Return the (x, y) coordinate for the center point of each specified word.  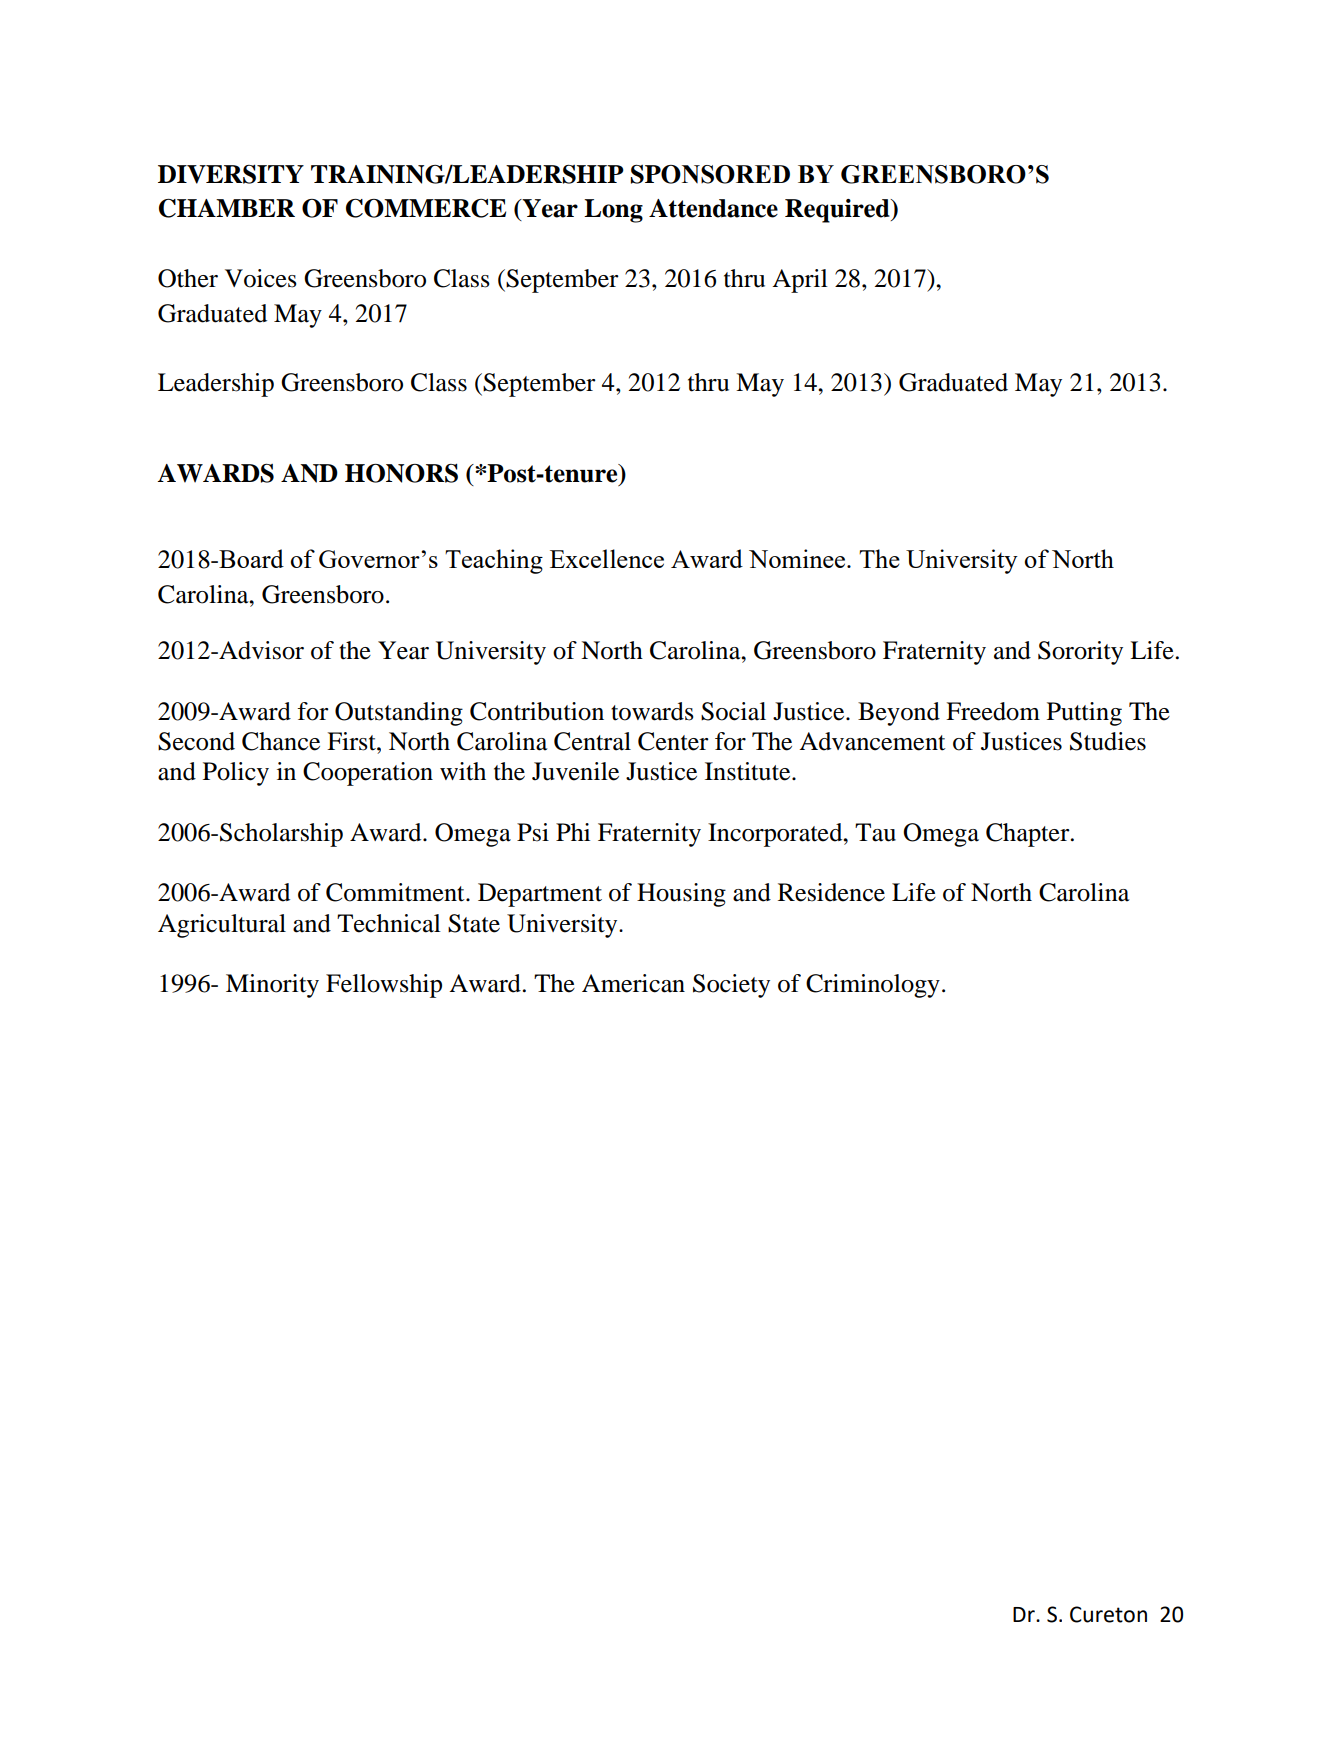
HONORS (401, 473)
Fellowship (384, 986)
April (800, 281)
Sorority (1080, 653)
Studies (1108, 741)
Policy (236, 774)
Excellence (607, 558)
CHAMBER (227, 208)
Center (673, 741)
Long (613, 211)
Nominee (798, 558)
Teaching (494, 561)
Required (838, 211)
